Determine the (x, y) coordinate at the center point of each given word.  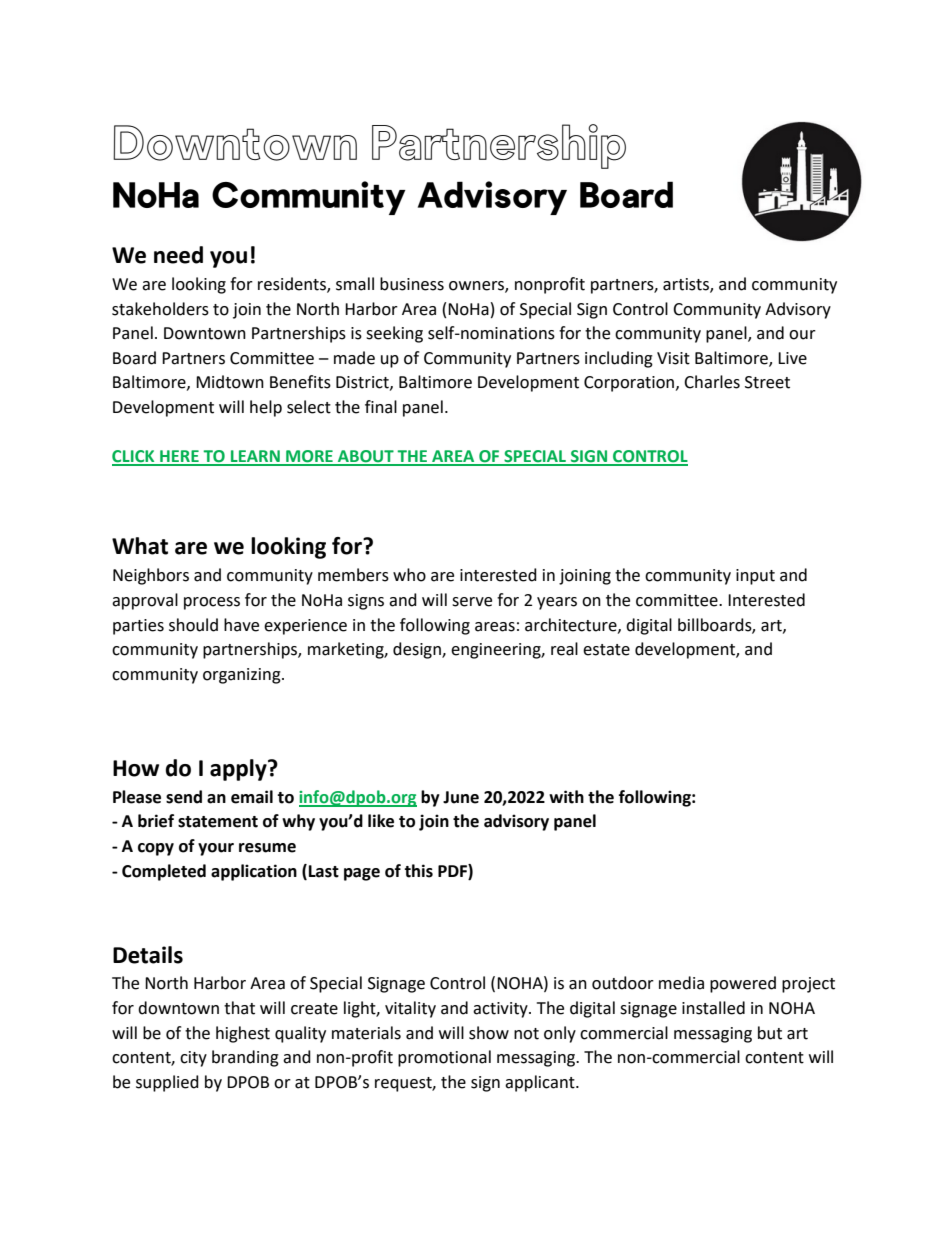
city (193, 1059)
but (770, 1033)
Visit (673, 358)
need (178, 255)
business (412, 284)
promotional (444, 1058)
